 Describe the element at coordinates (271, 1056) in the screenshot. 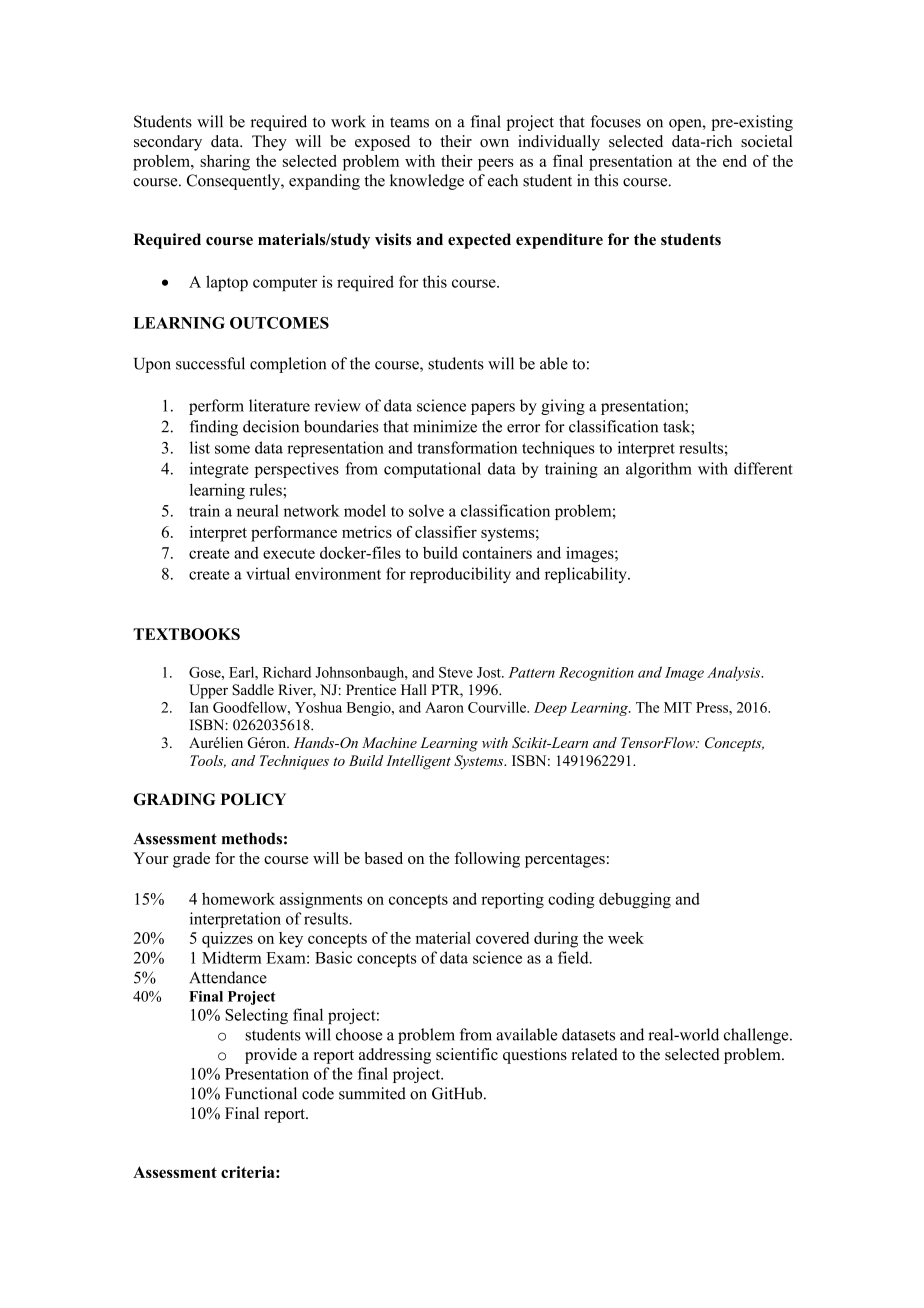

I see `provide` at that location.
